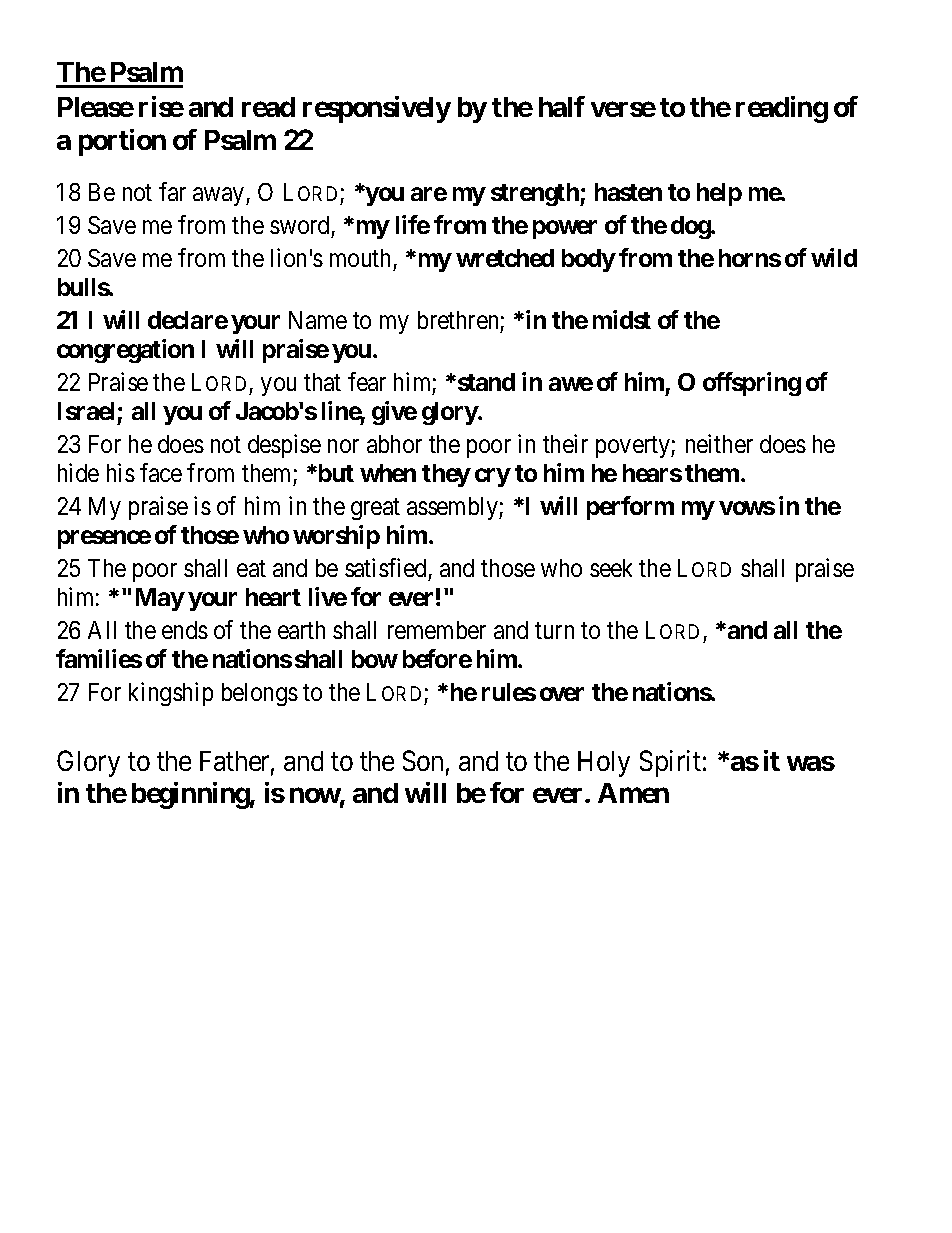 This document has width=952, height=1233. I want to click on May, so click(160, 599).
